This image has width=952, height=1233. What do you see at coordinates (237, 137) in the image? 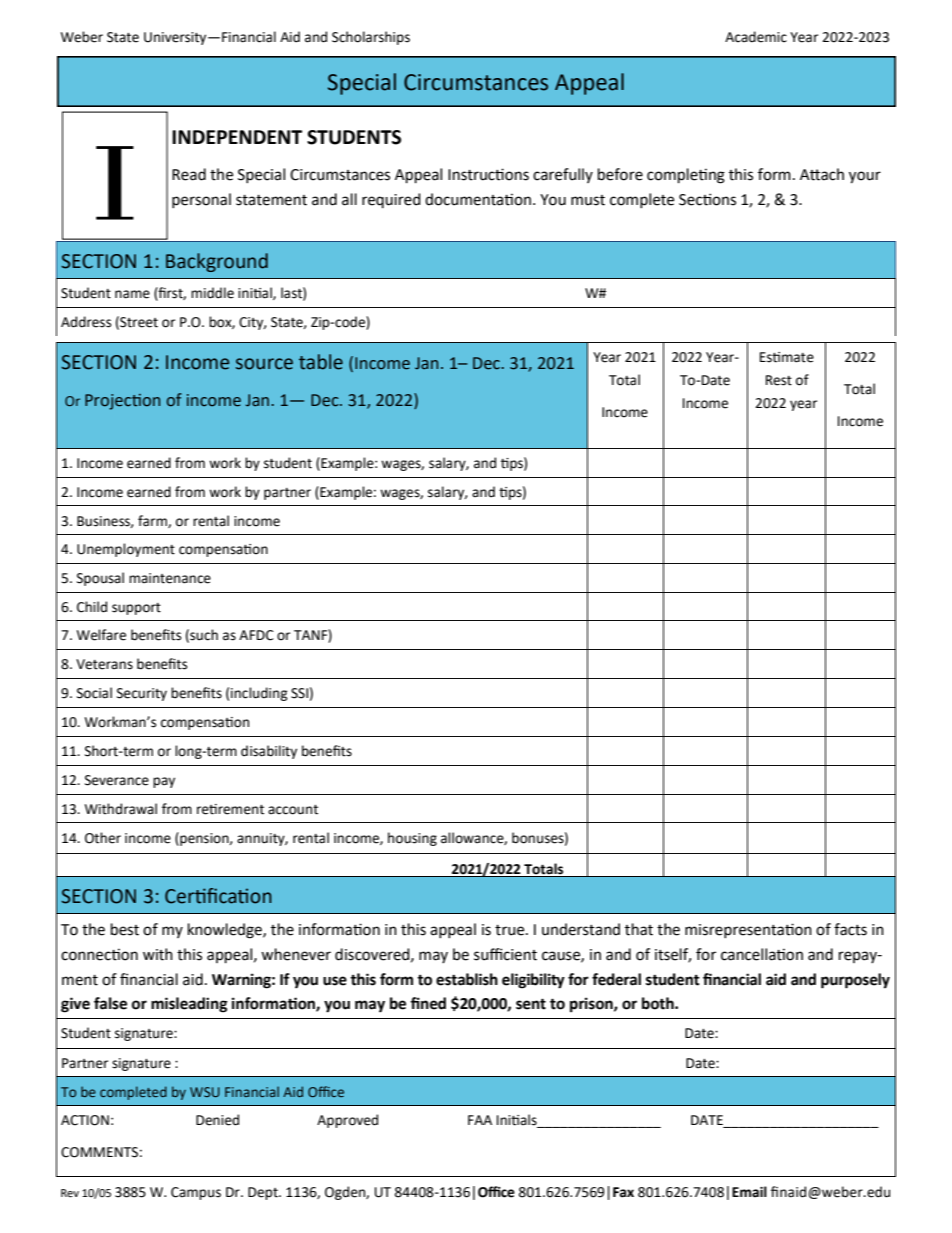
I see `INDEPENDENT` at bounding box center [237, 137].
